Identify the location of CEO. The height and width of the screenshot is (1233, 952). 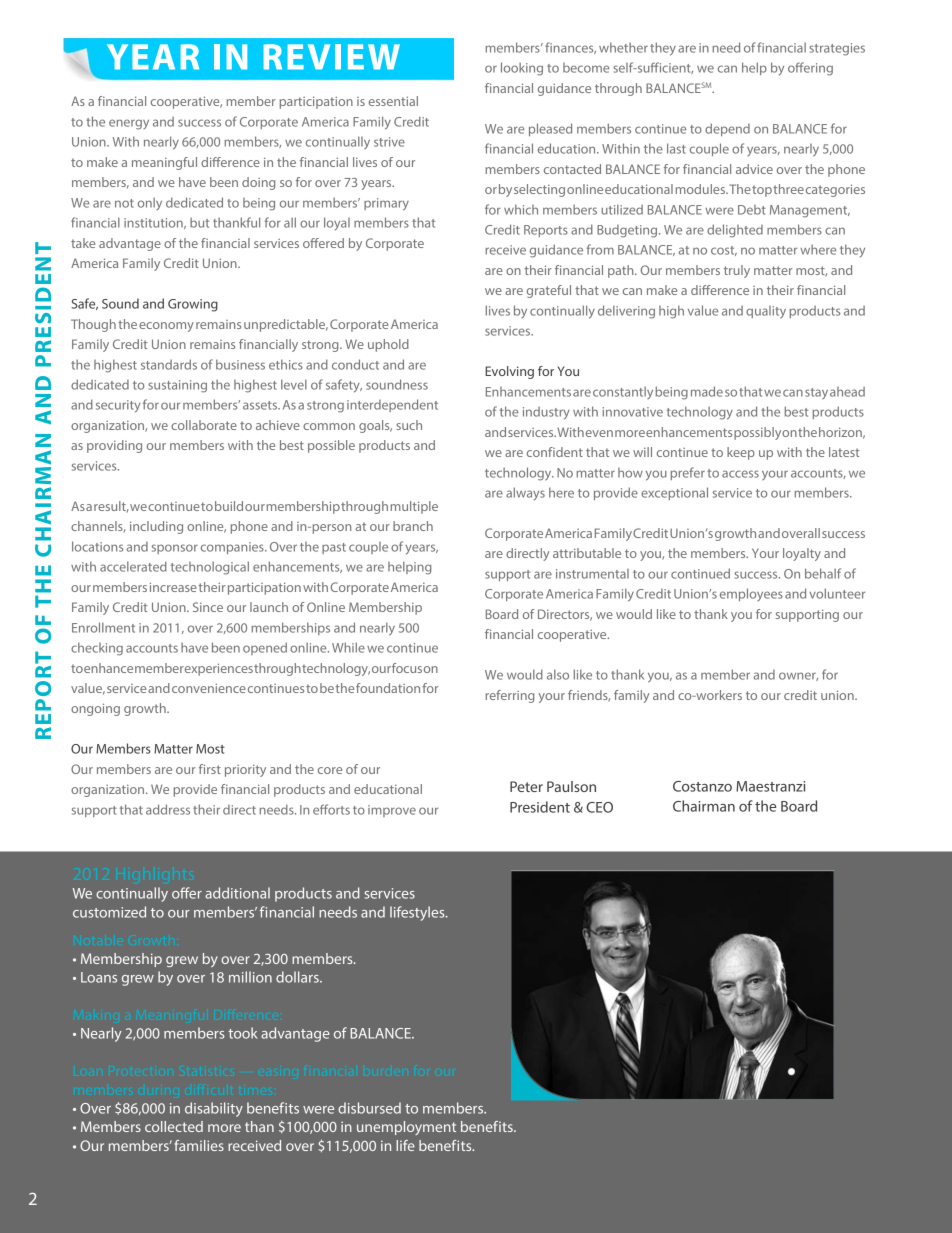
(599, 807).
